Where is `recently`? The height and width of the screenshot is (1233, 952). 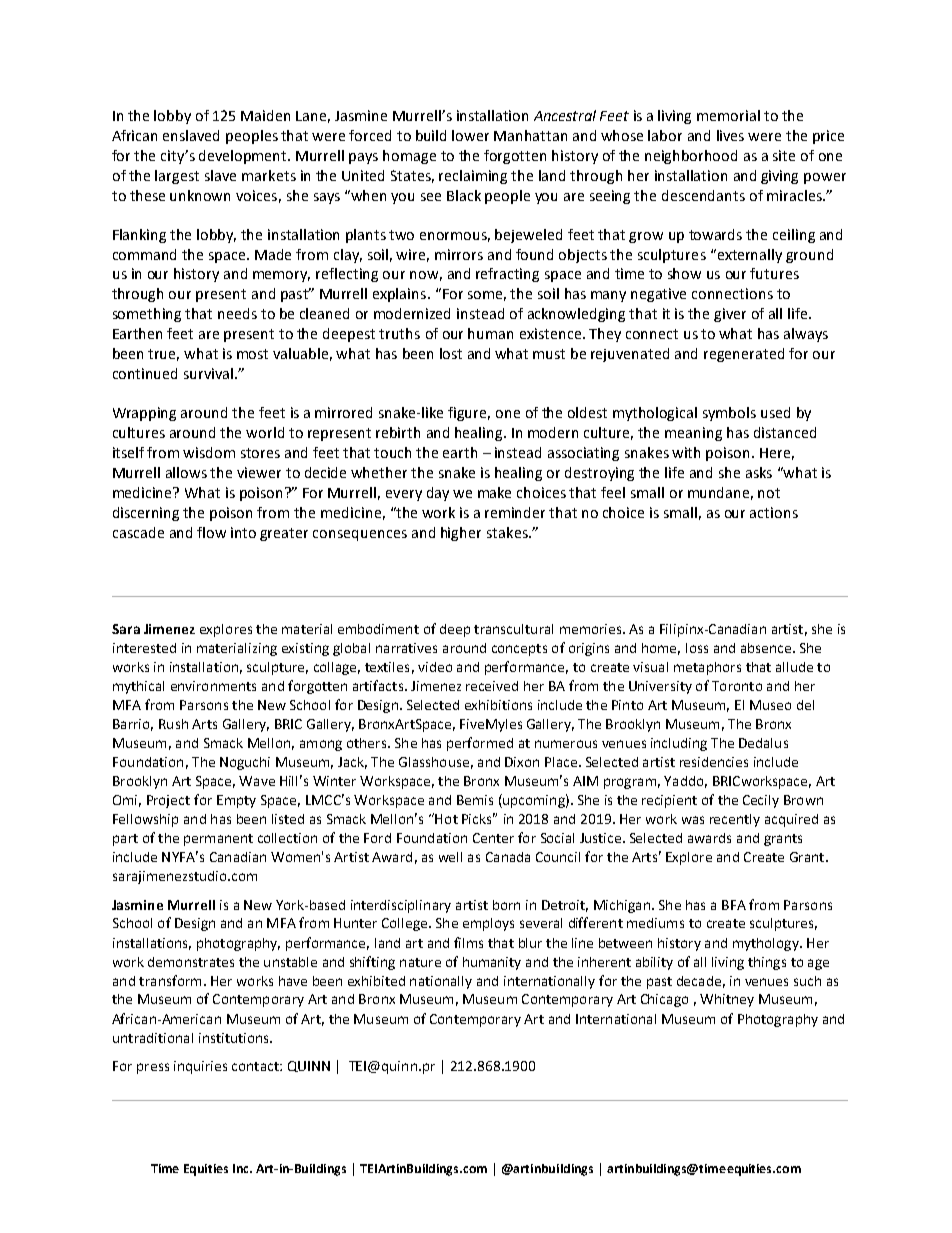 recently is located at coordinates (735, 820).
